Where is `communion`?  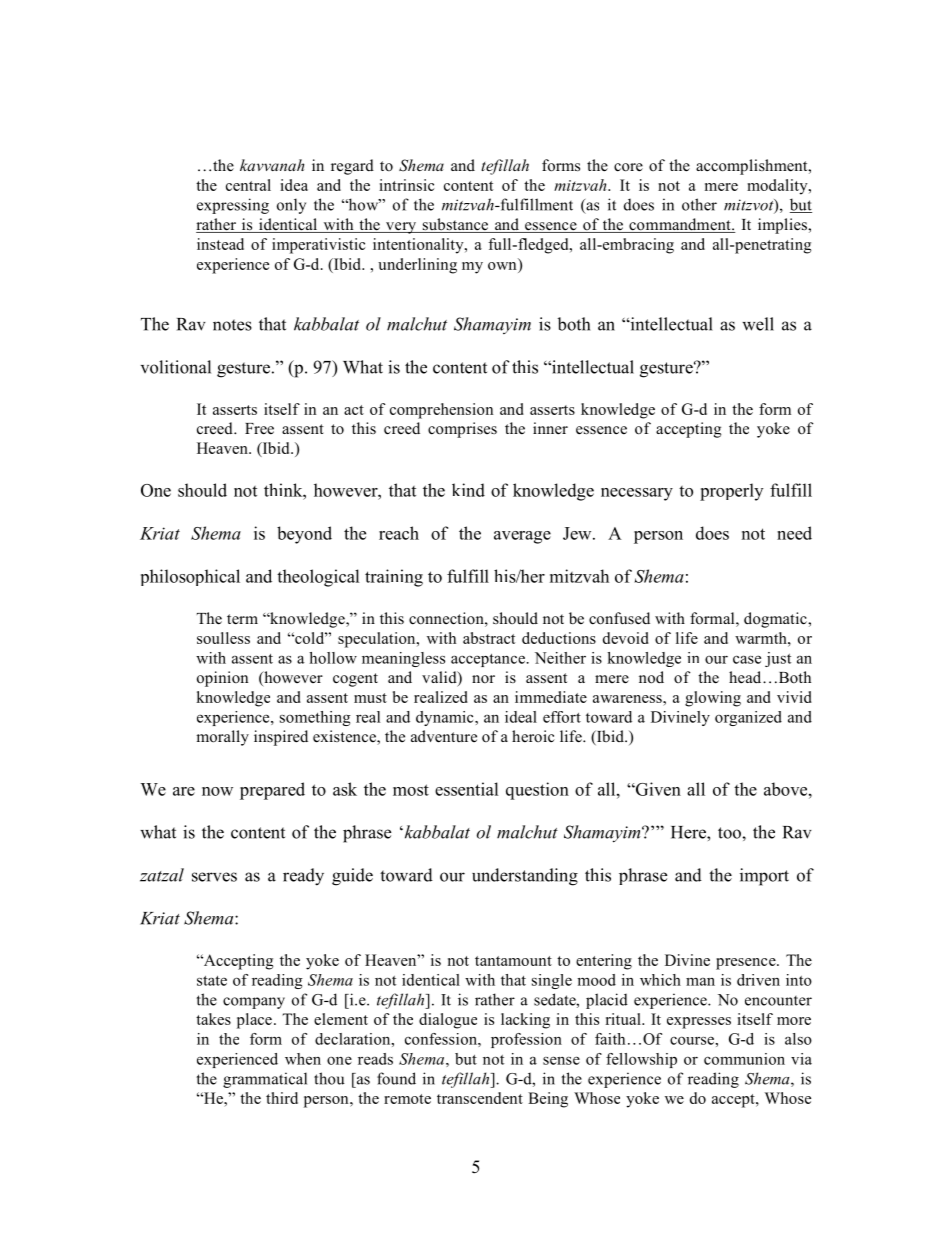 communion is located at coordinates (744, 1059).
